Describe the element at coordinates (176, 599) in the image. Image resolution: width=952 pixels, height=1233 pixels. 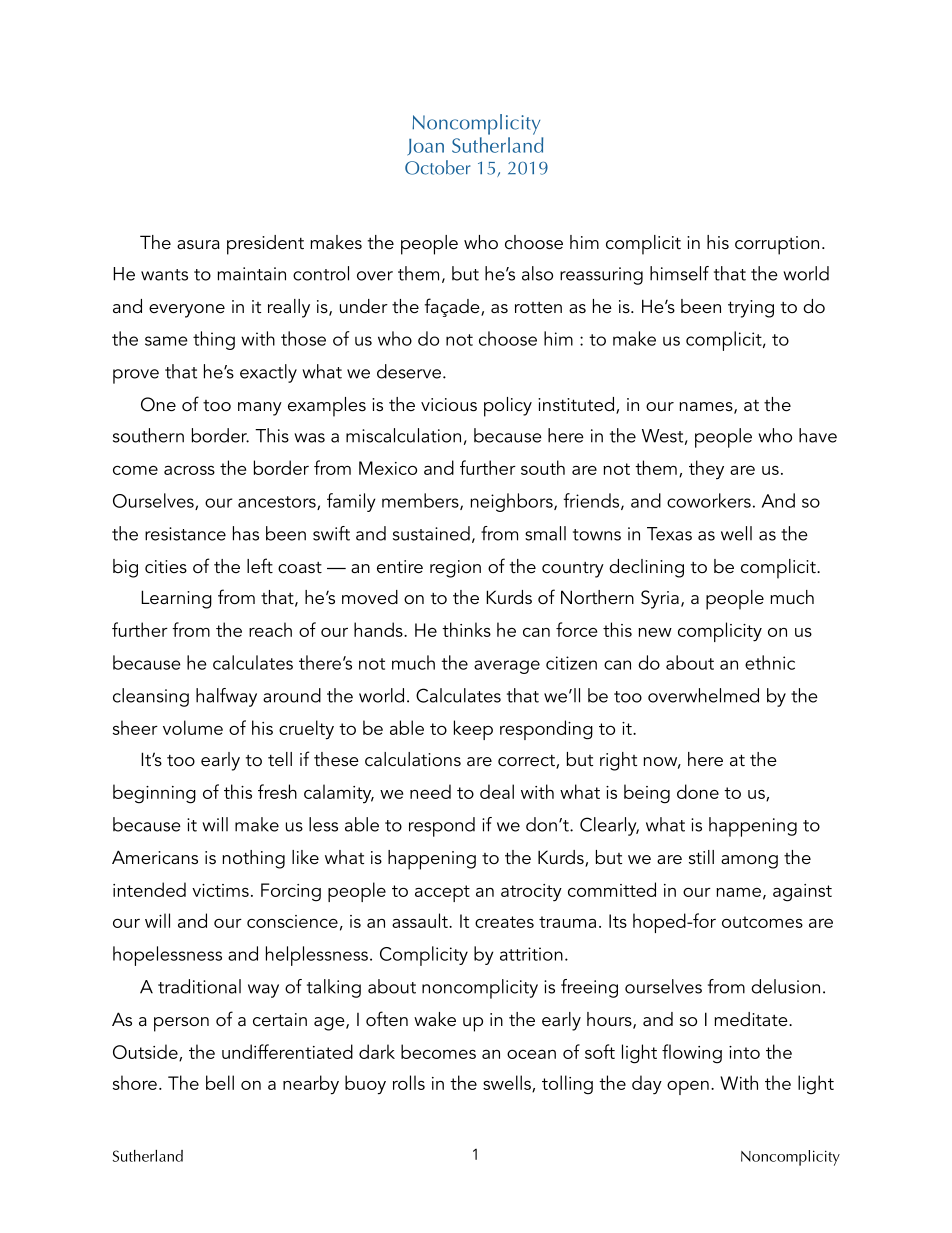
I see `Learning` at that location.
